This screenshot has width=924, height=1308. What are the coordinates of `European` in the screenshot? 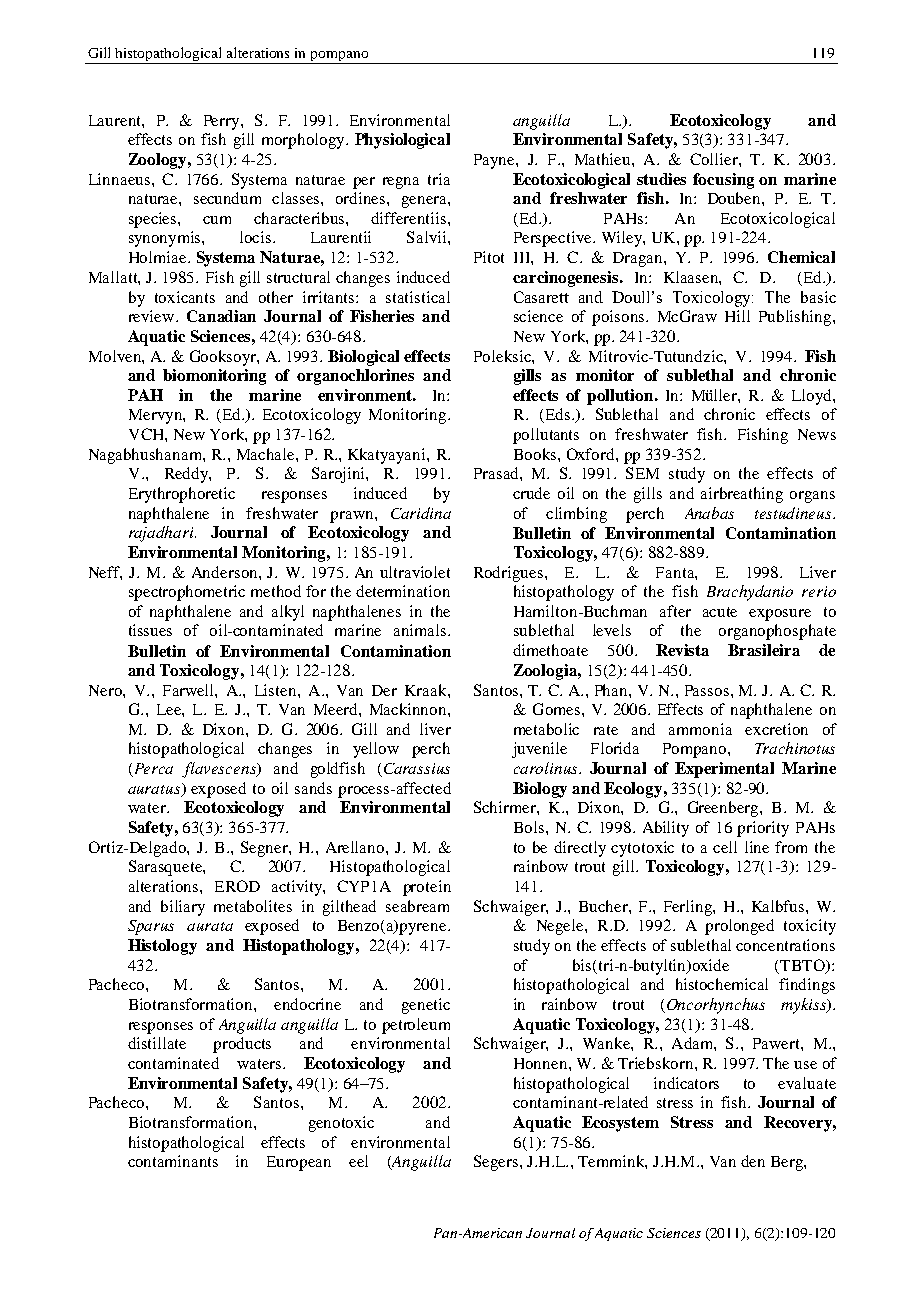 It's located at (299, 1163).
